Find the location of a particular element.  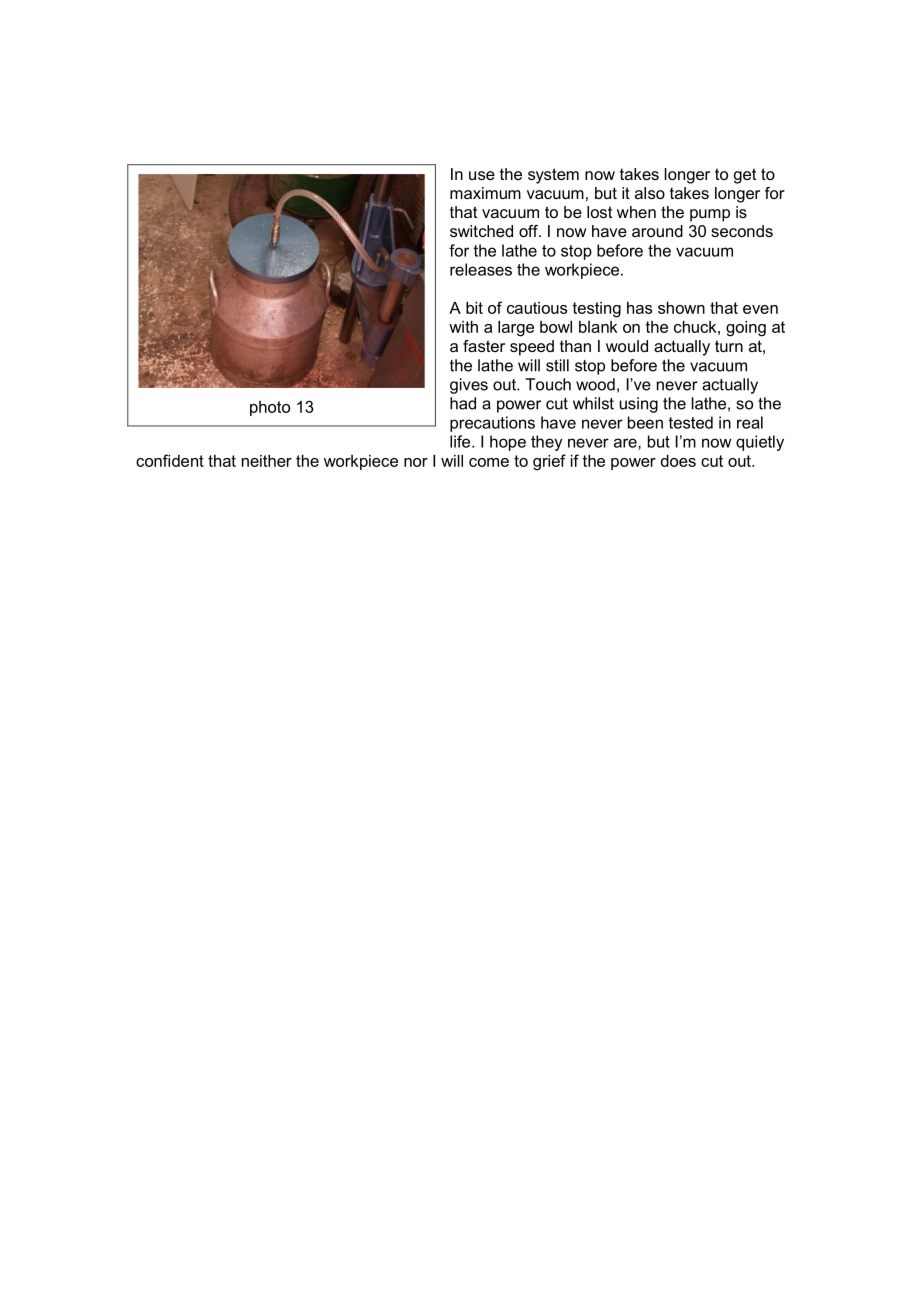

releases is located at coordinates (481, 269).
